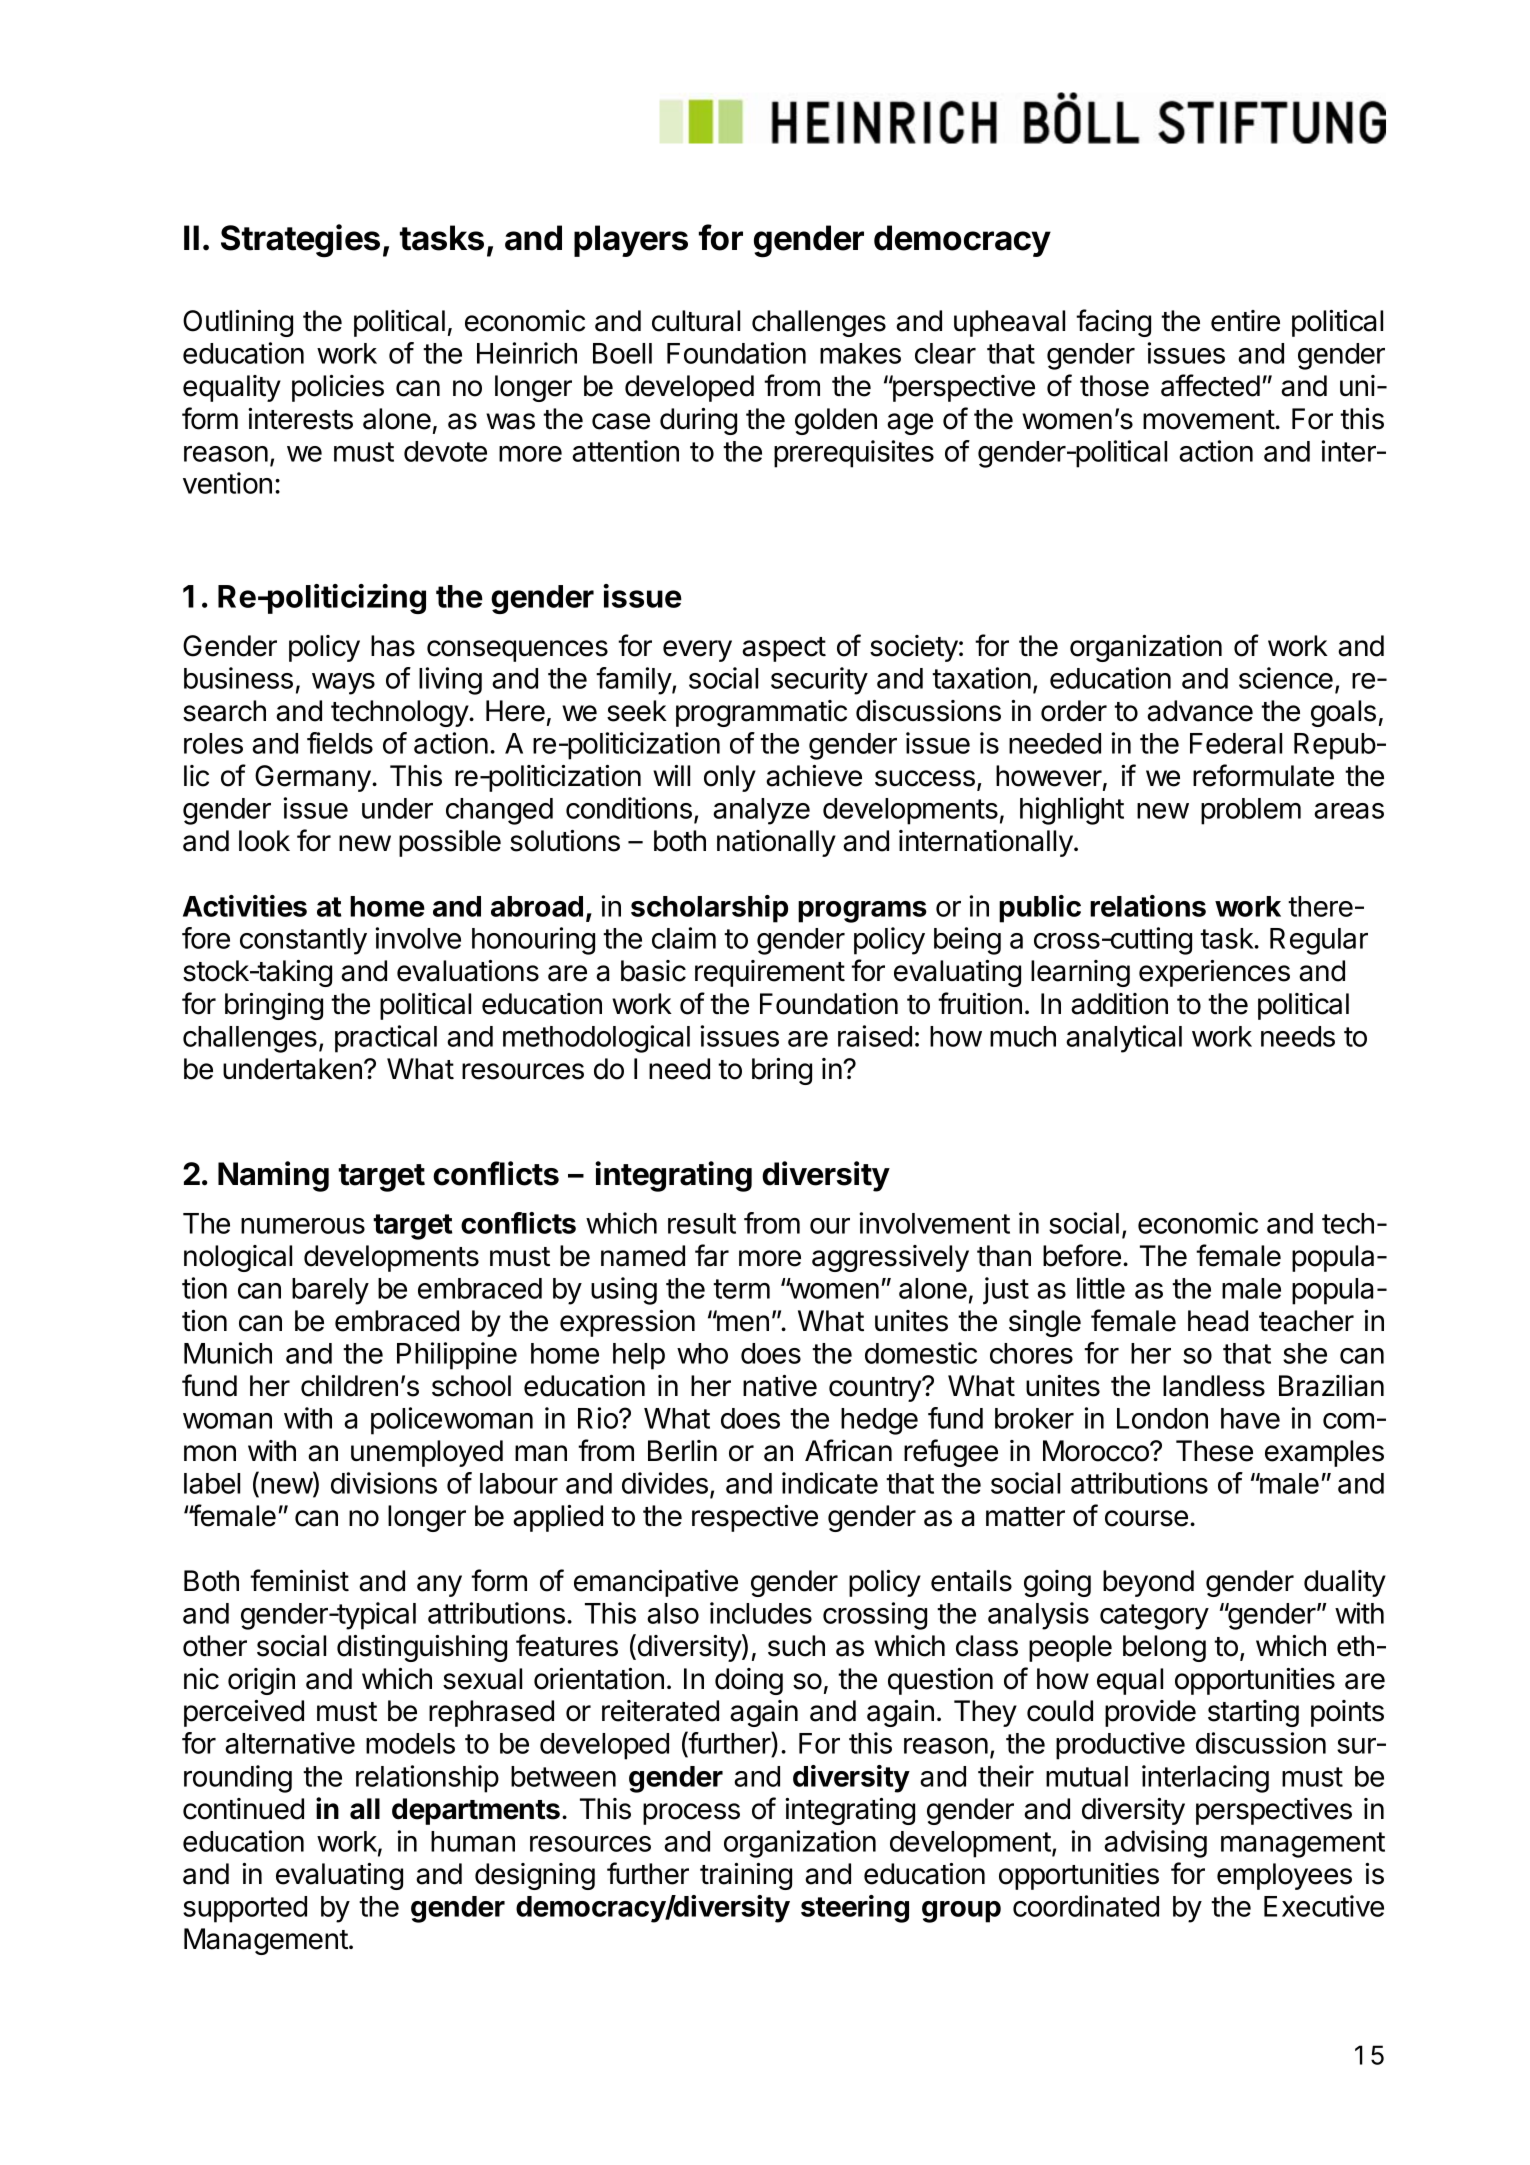 This page has width=1530, height=2165. Describe the element at coordinates (386, 1039) in the page. I see `practical` at that location.
